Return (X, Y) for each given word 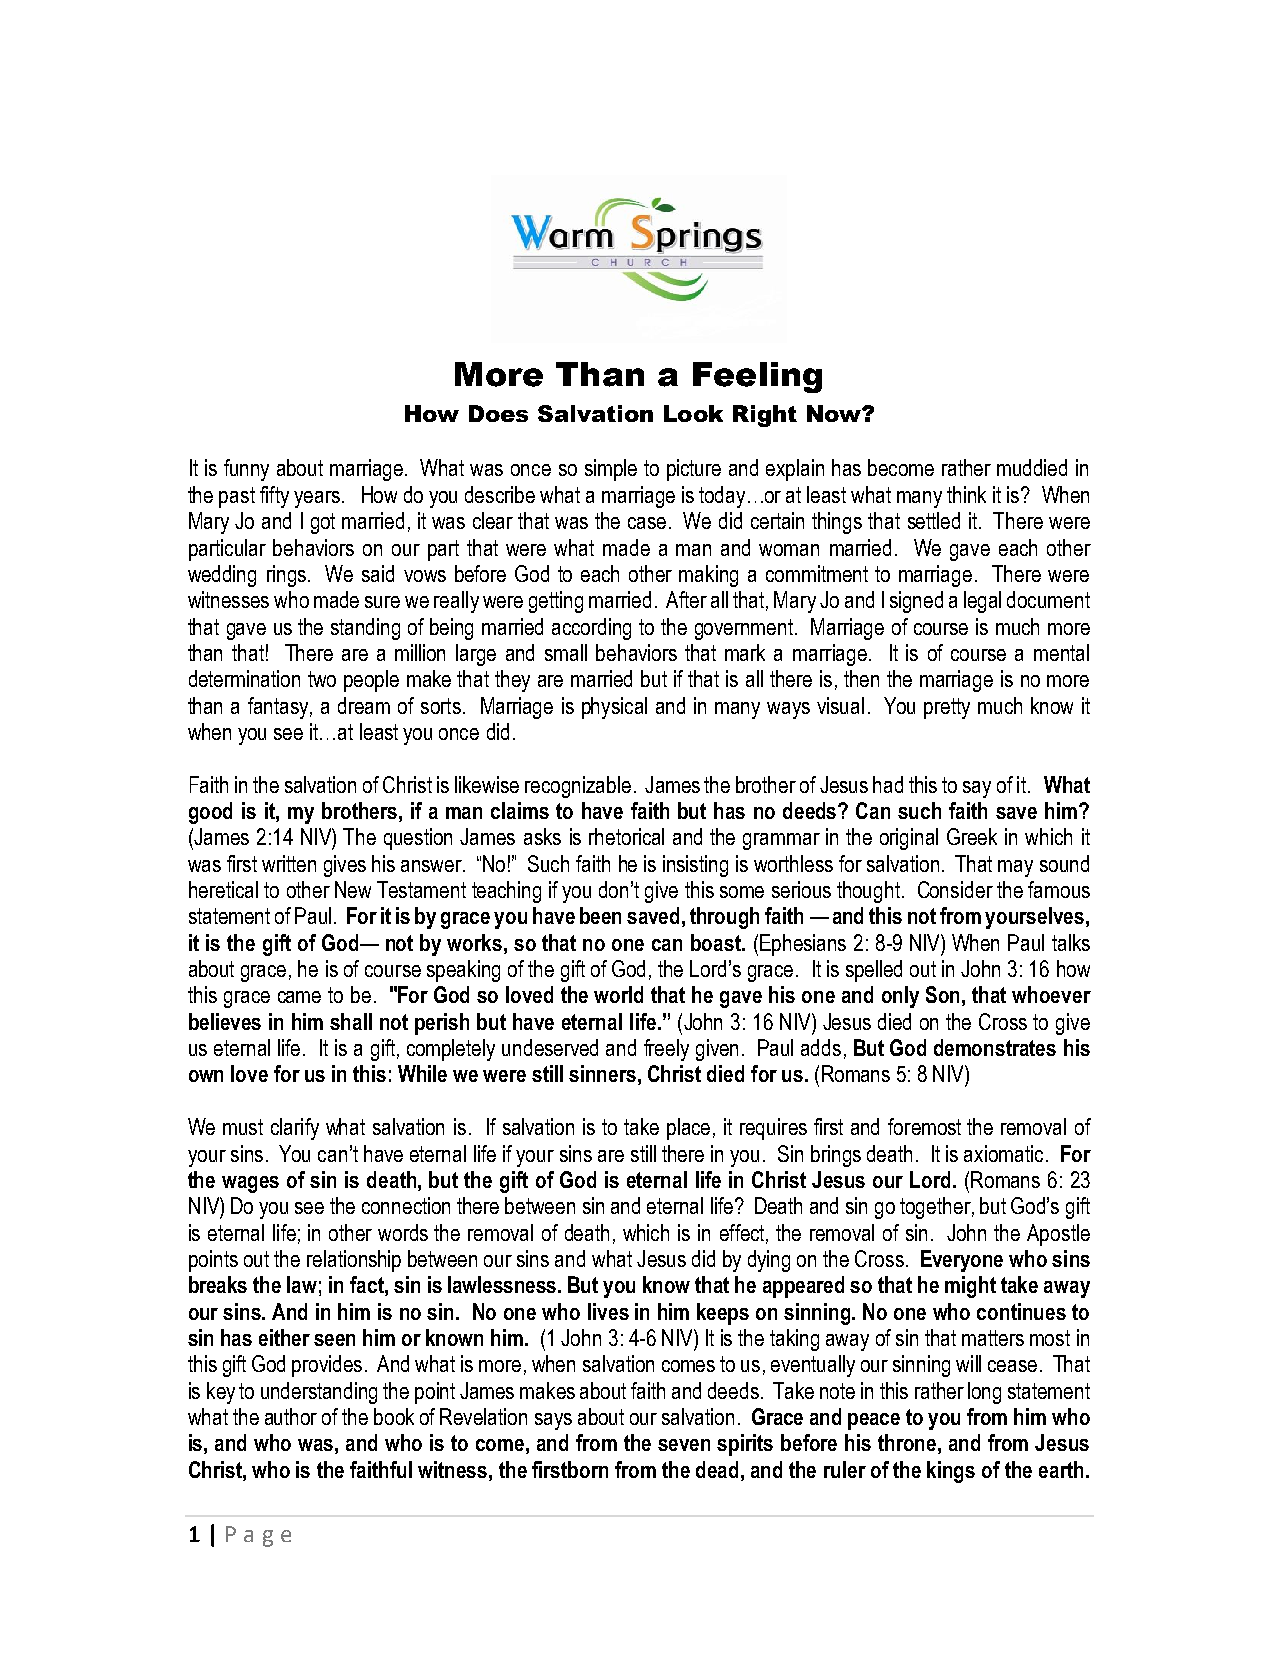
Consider (955, 889)
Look (693, 413)
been (600, 915)
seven (684, 1445)
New (353, 889)
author (291, 1416)
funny (246, 470)
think (966, 494)
